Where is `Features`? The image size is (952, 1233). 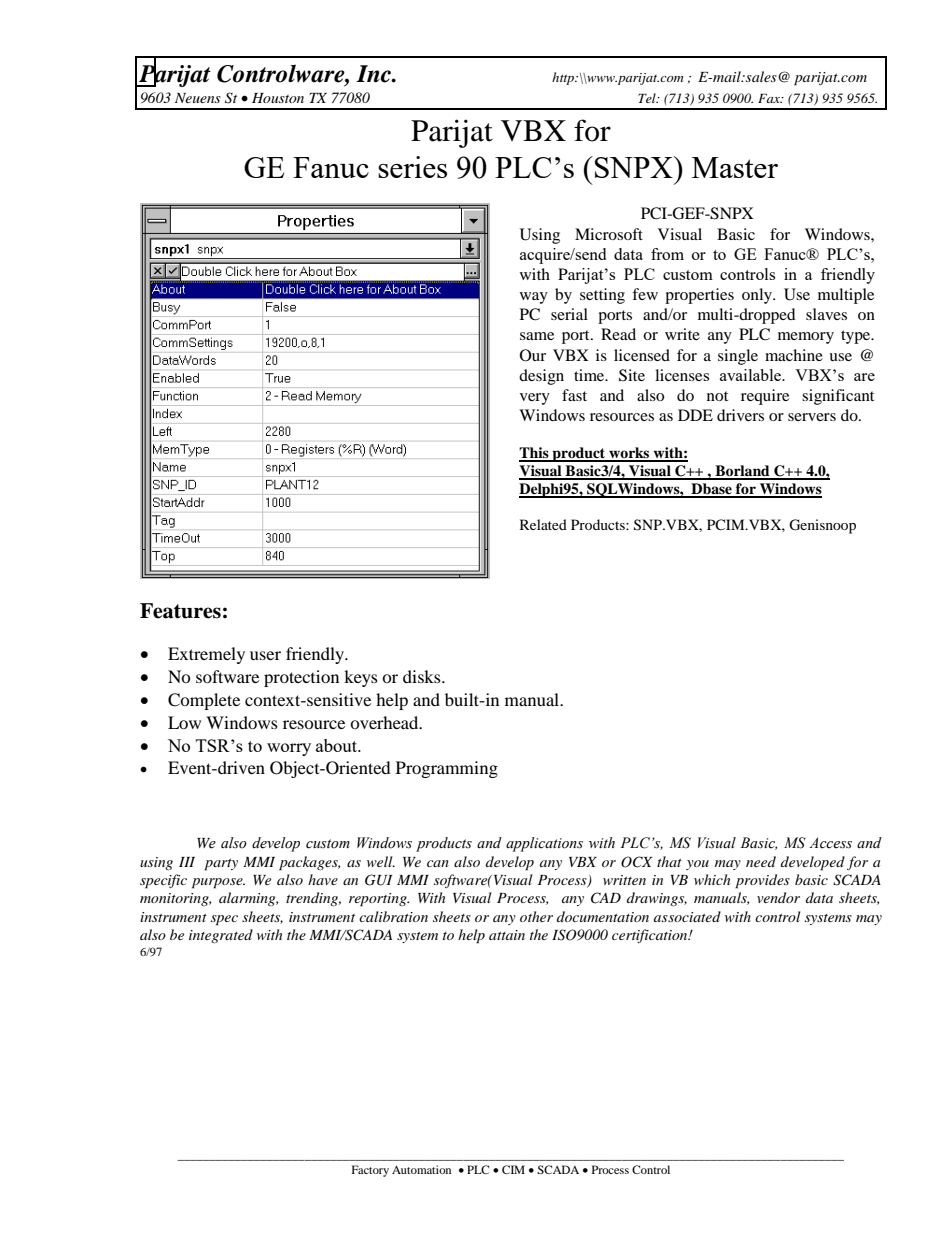 Features is located at coordinates (180, 611).
